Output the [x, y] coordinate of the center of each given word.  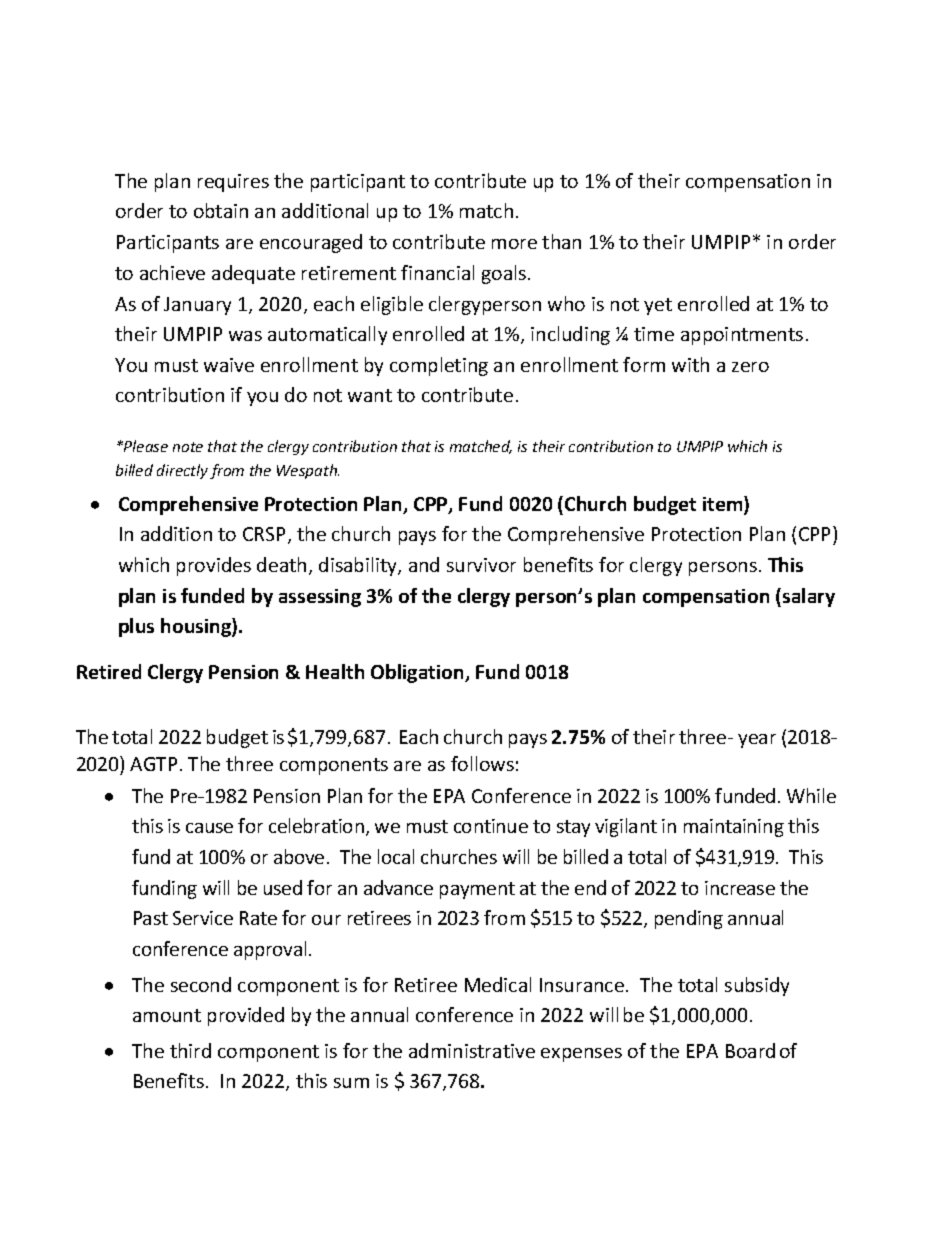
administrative [472, 1050]
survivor [481, 565]
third [190, 1050]
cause [209, 828]
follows [482, 763]
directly [182, 471]
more [514, 244]
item [724, 505]
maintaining [734, 828]
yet [658, 306]
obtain [221, 210]
